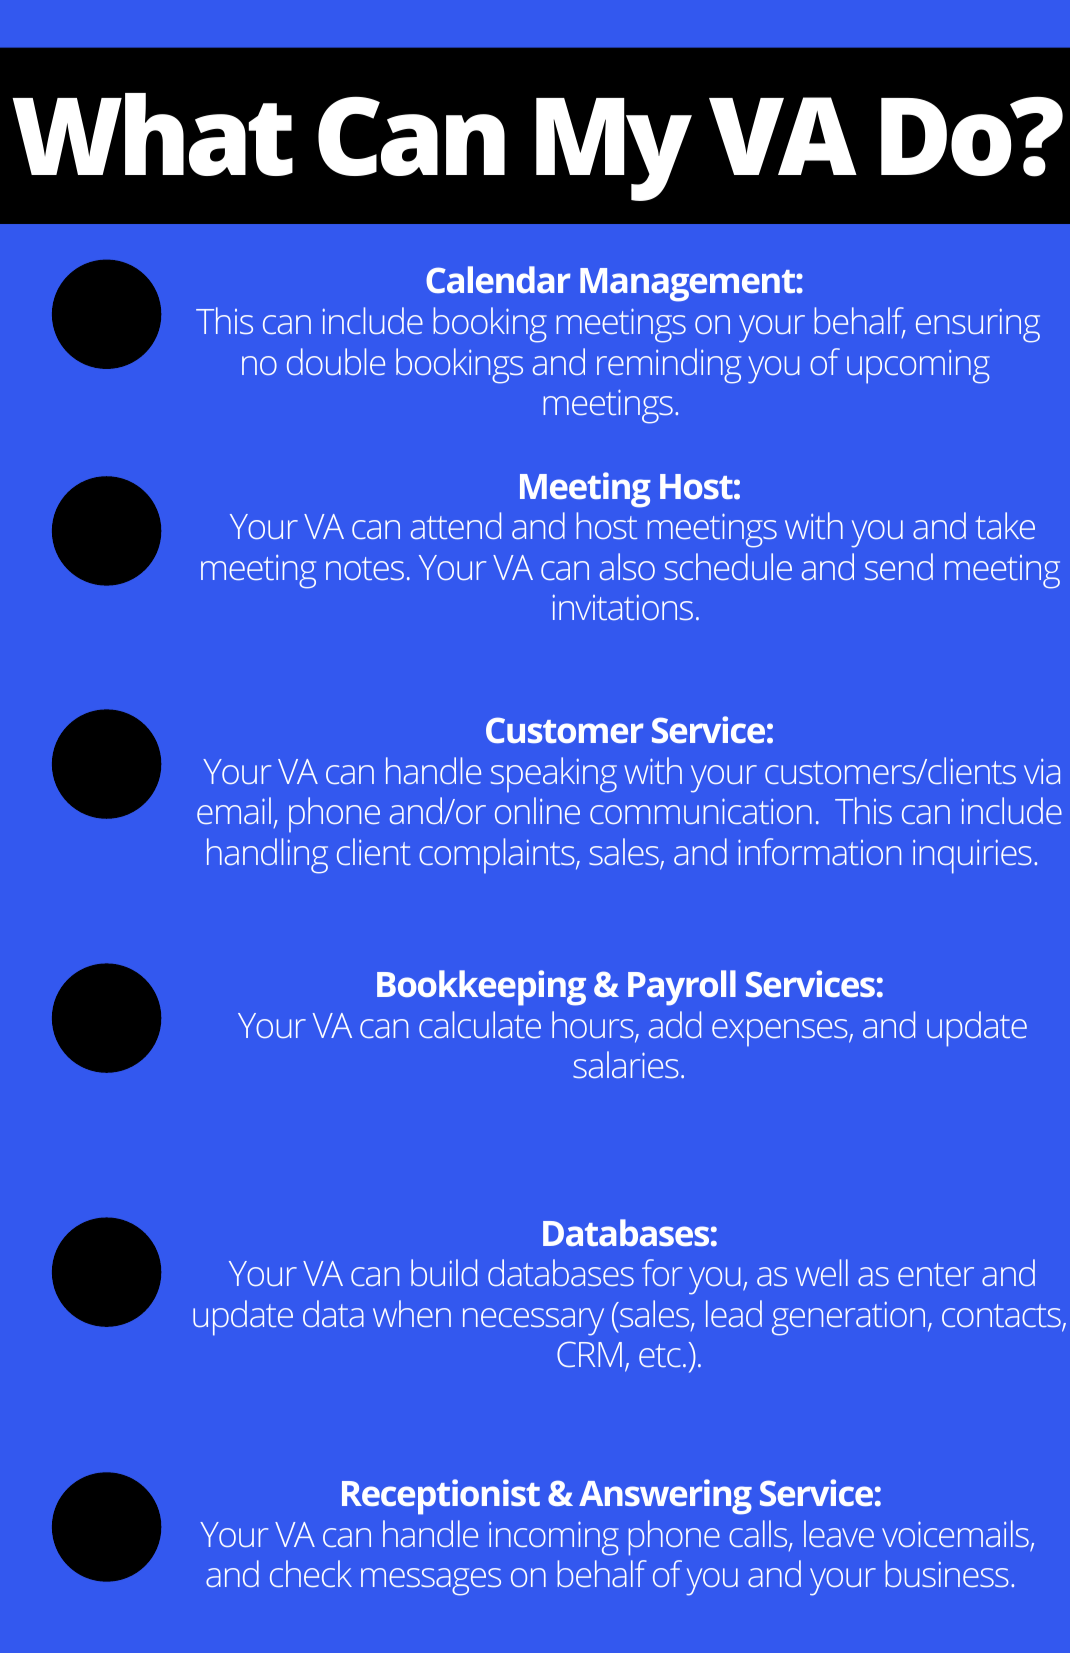 The height and width of the document is (1653, 1070). I want to click on inquiries, so click(972, 857).
